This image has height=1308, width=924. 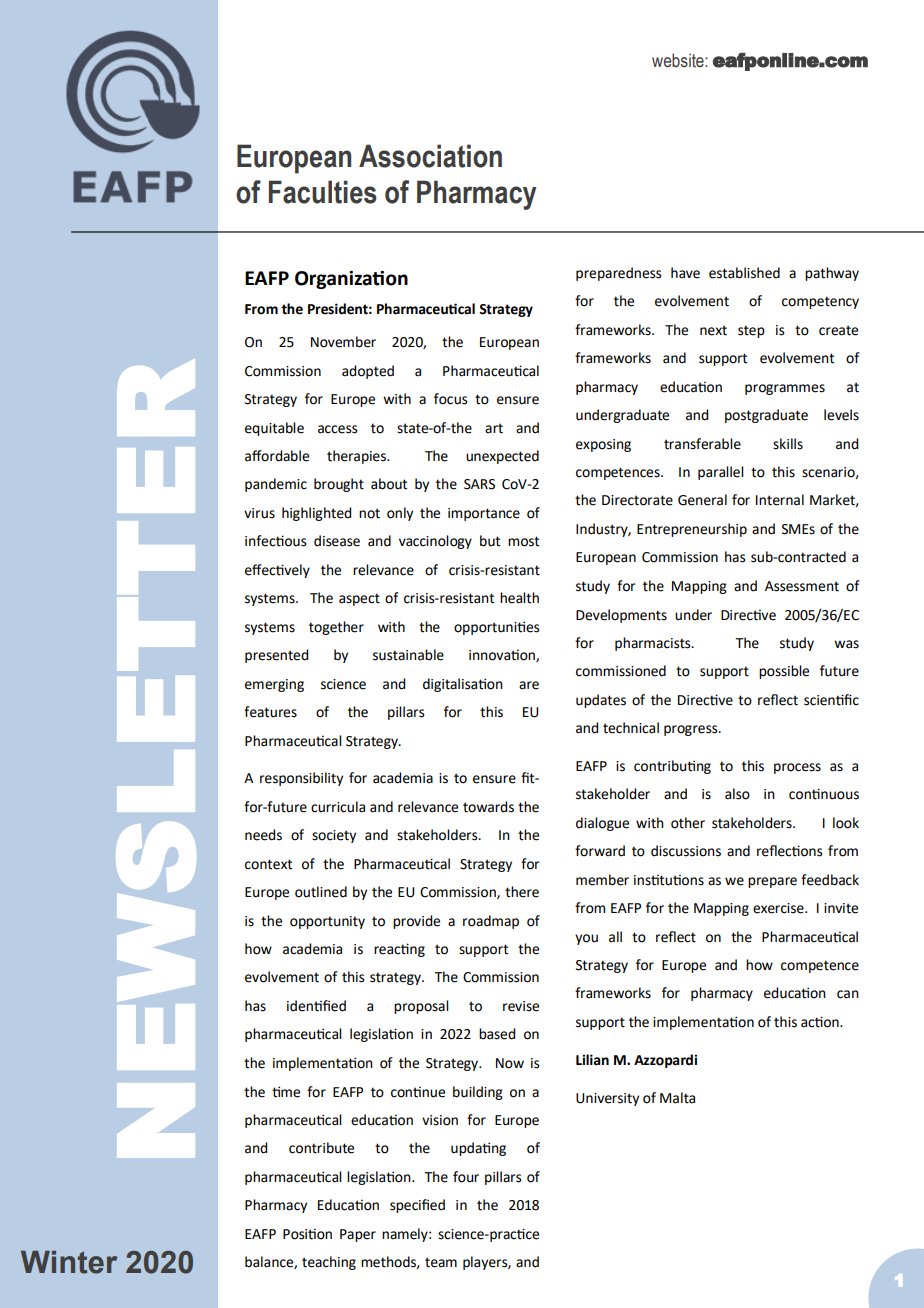 What do you see at coordinates (491, 922) in the image?
I see `roadmap` at bounding box center [491, 922].
